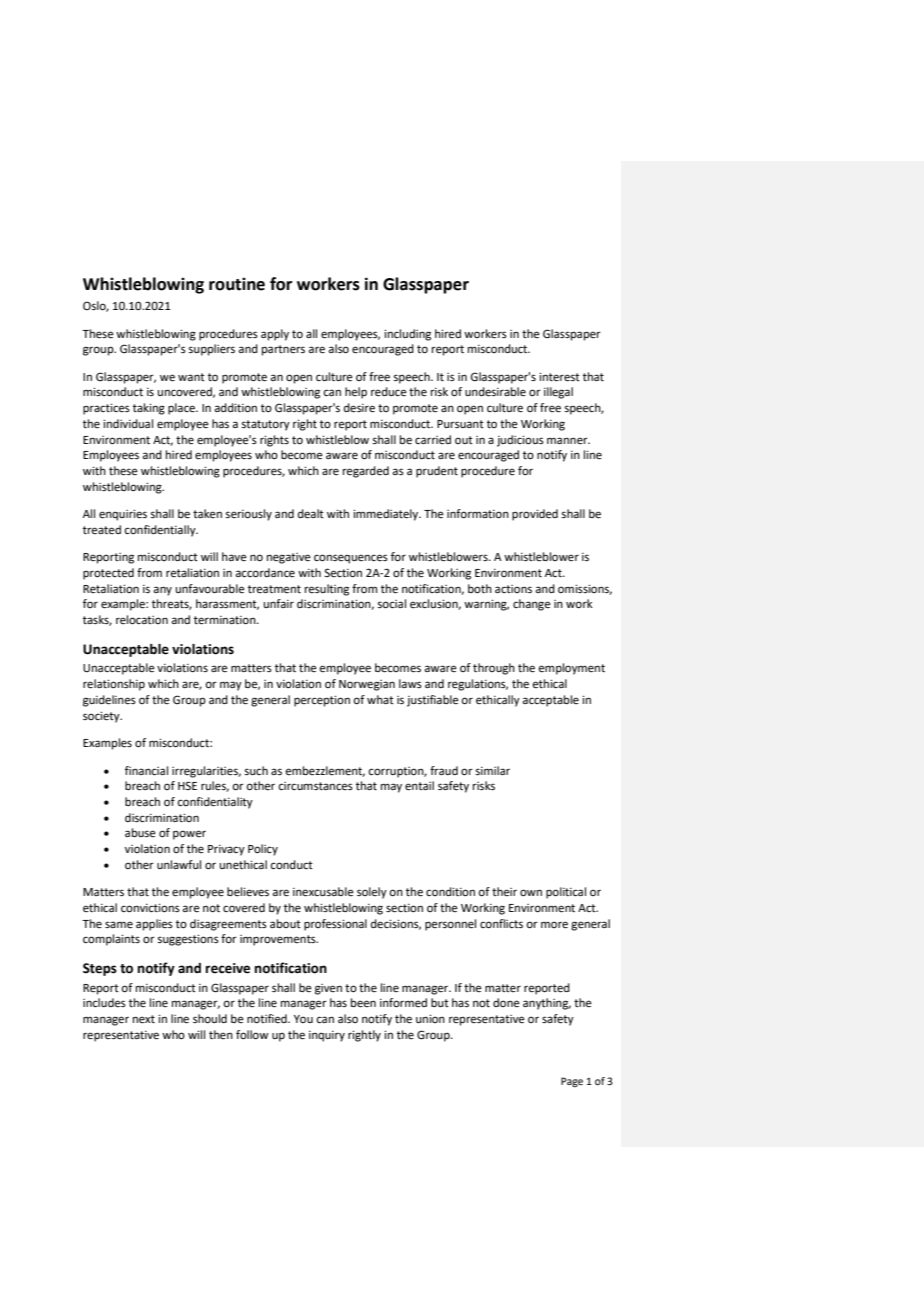 The width and height of the page is (924, 1308). Describe the element at coordinates (212, 350) in the page. I see `suppliers` at that location.
